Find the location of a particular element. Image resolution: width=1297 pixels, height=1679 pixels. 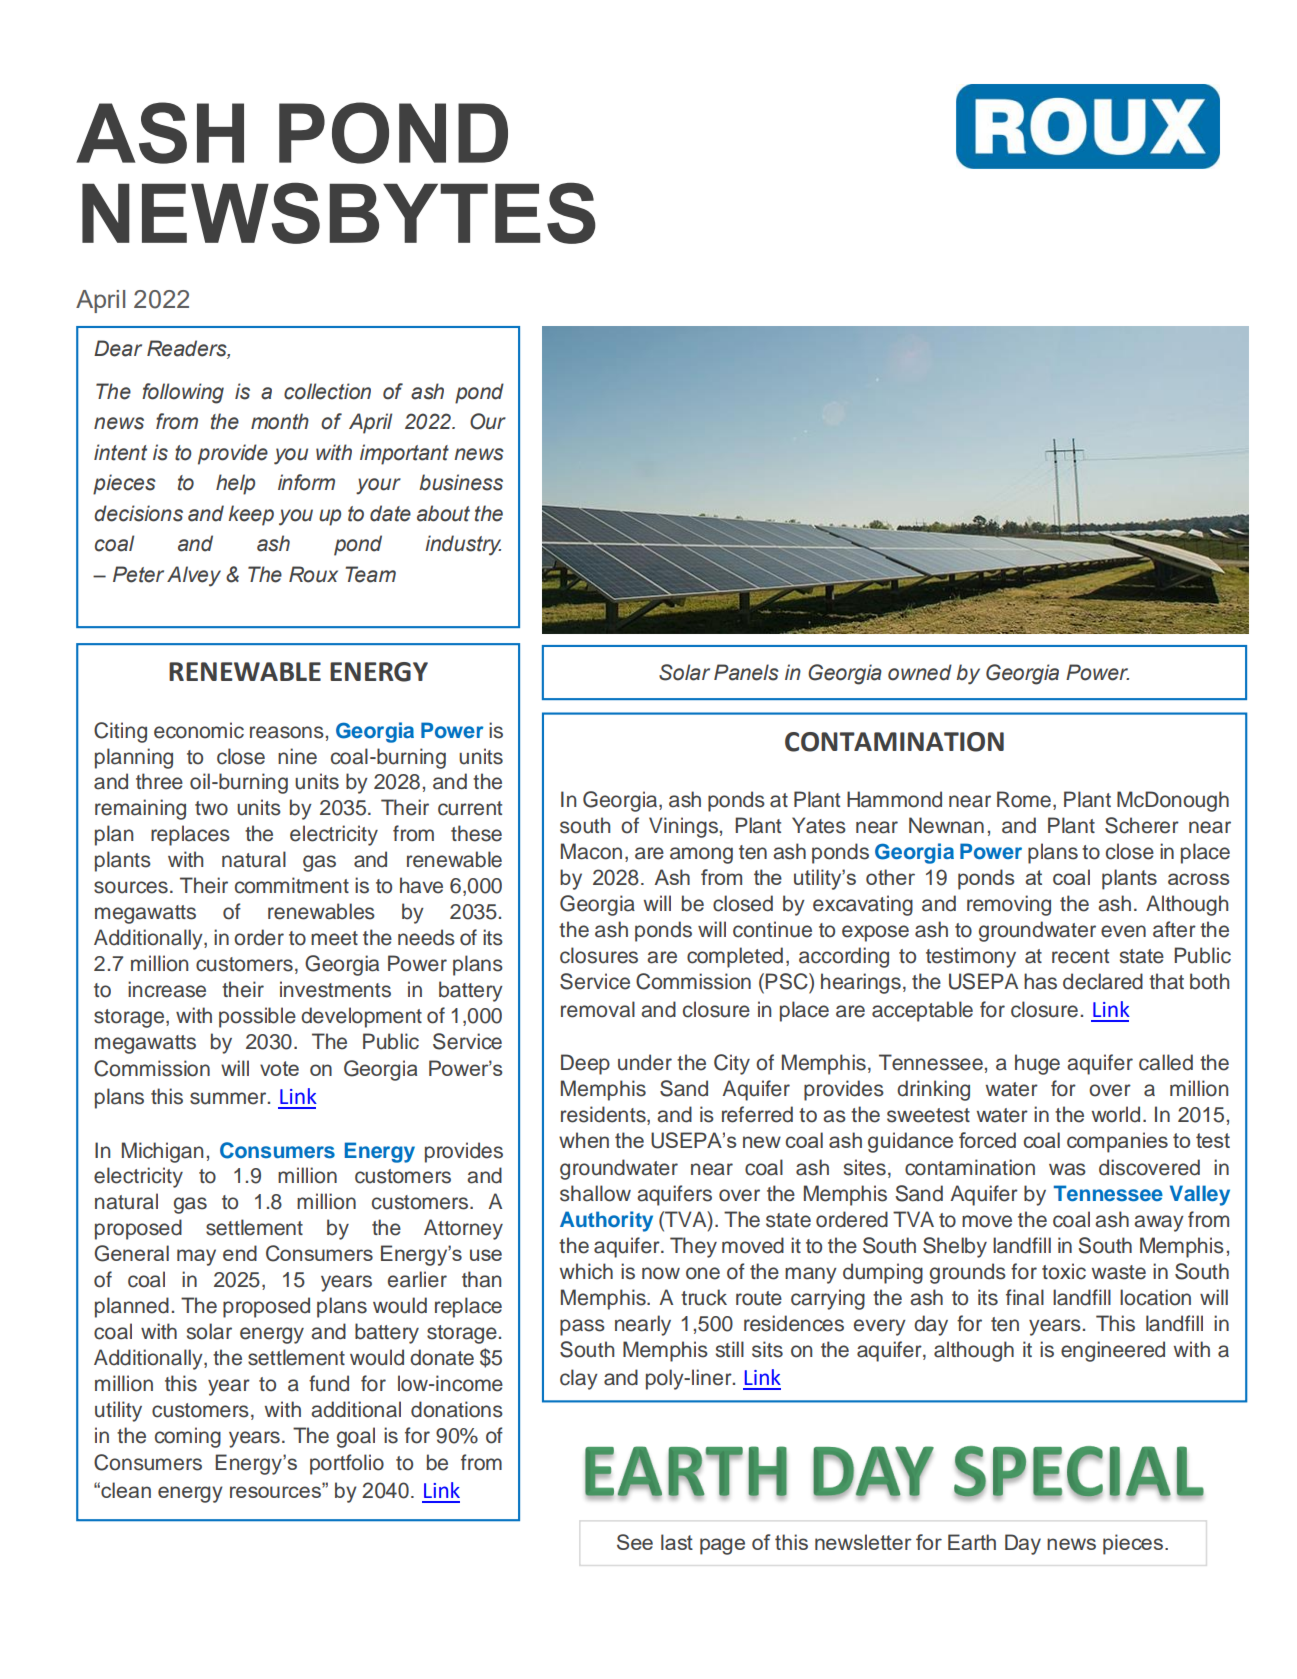

business is located at coordinates (461, 482).
